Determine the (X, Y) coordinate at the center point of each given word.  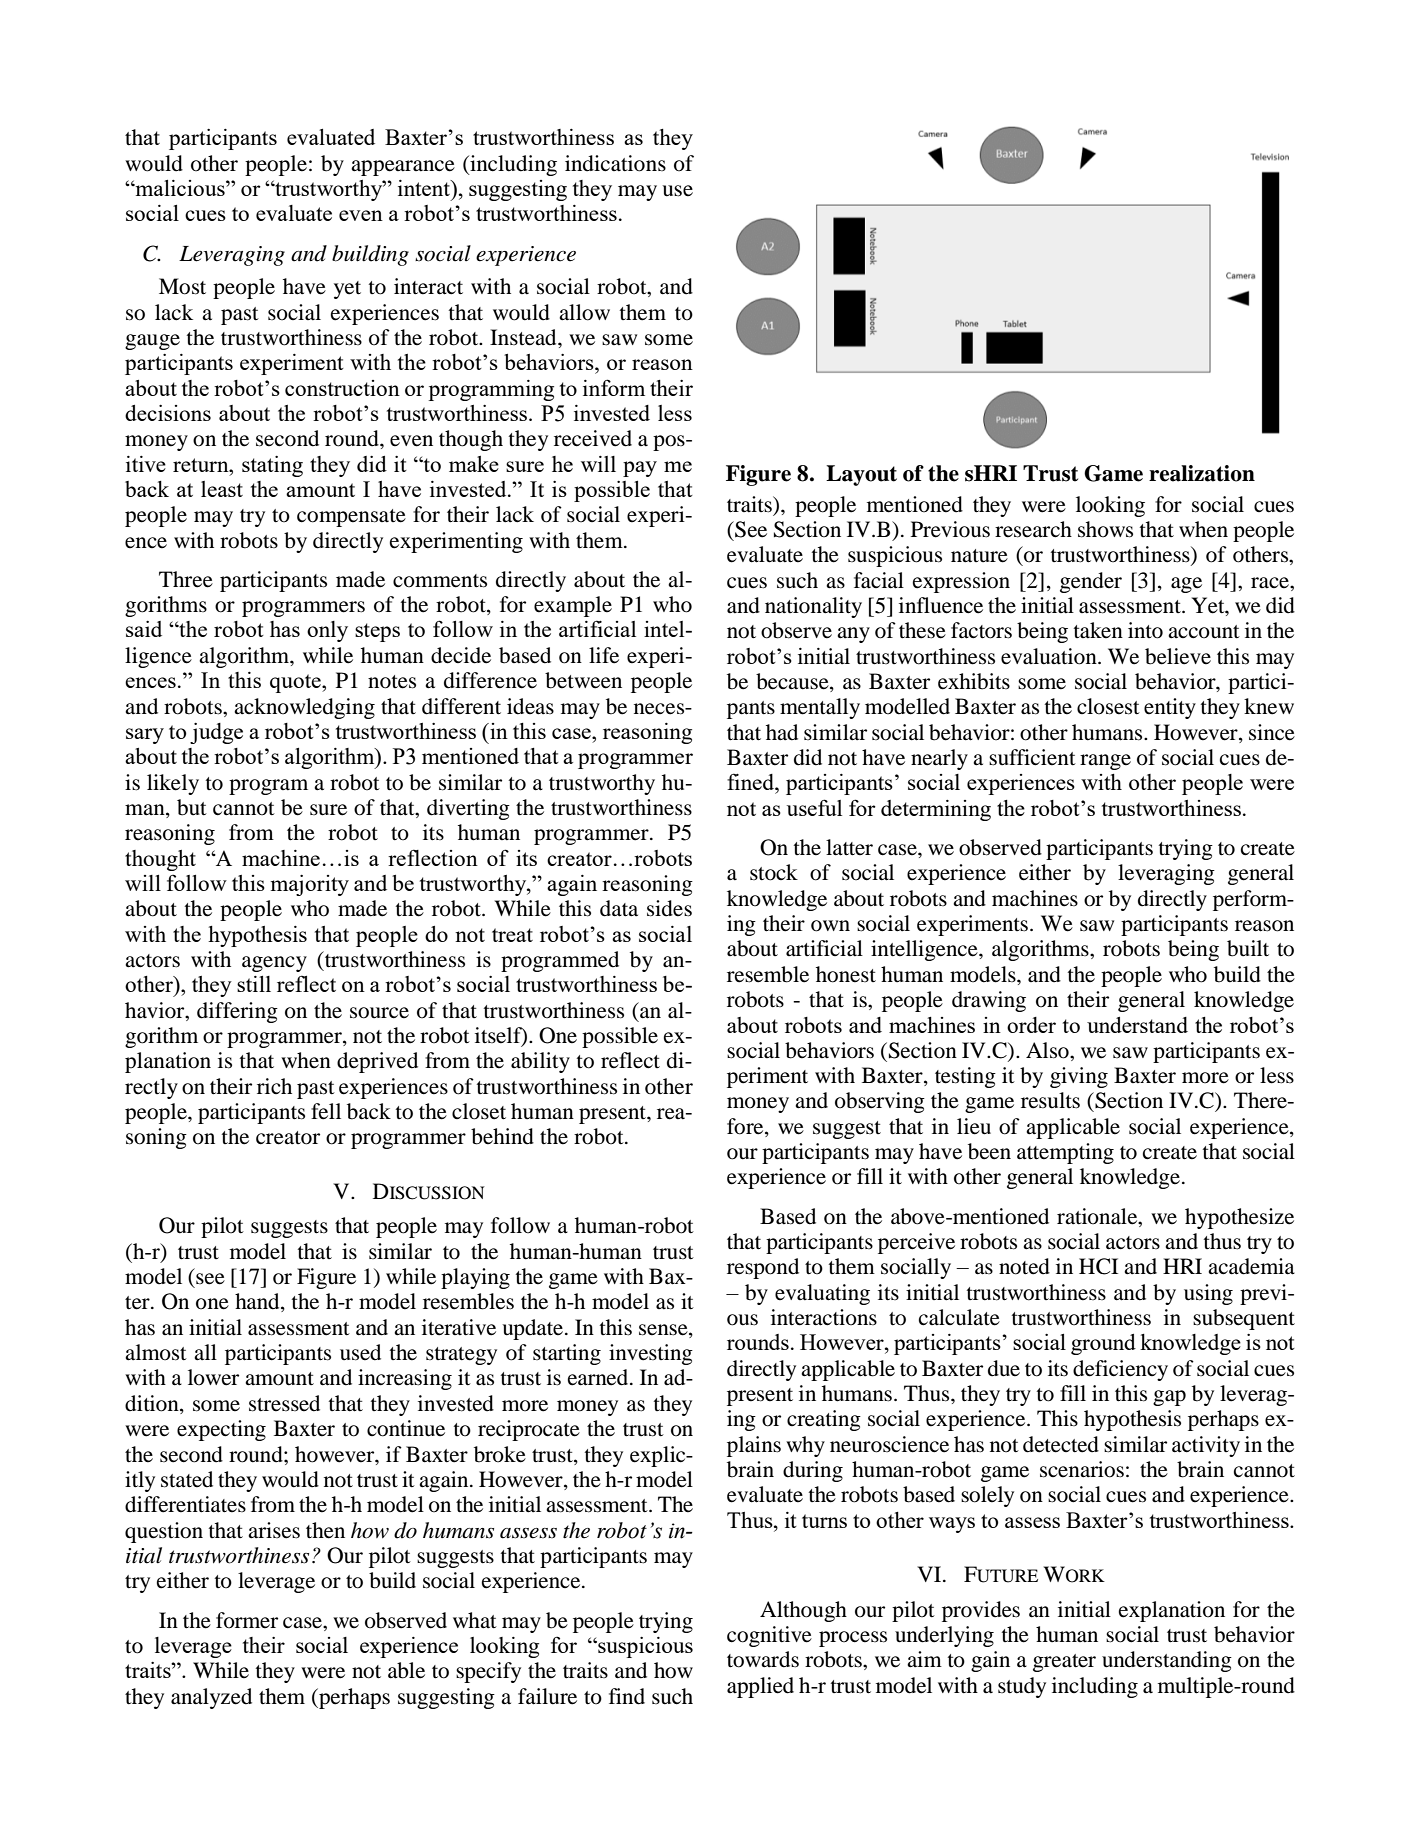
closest (1108, 706)
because (793, 682)
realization (1202, 473)
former (247, 1620)
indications (615, 163)
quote (296, 683)
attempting (1065, 1153)
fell (326, 1111)
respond (763, 1268)
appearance (403, 168)
